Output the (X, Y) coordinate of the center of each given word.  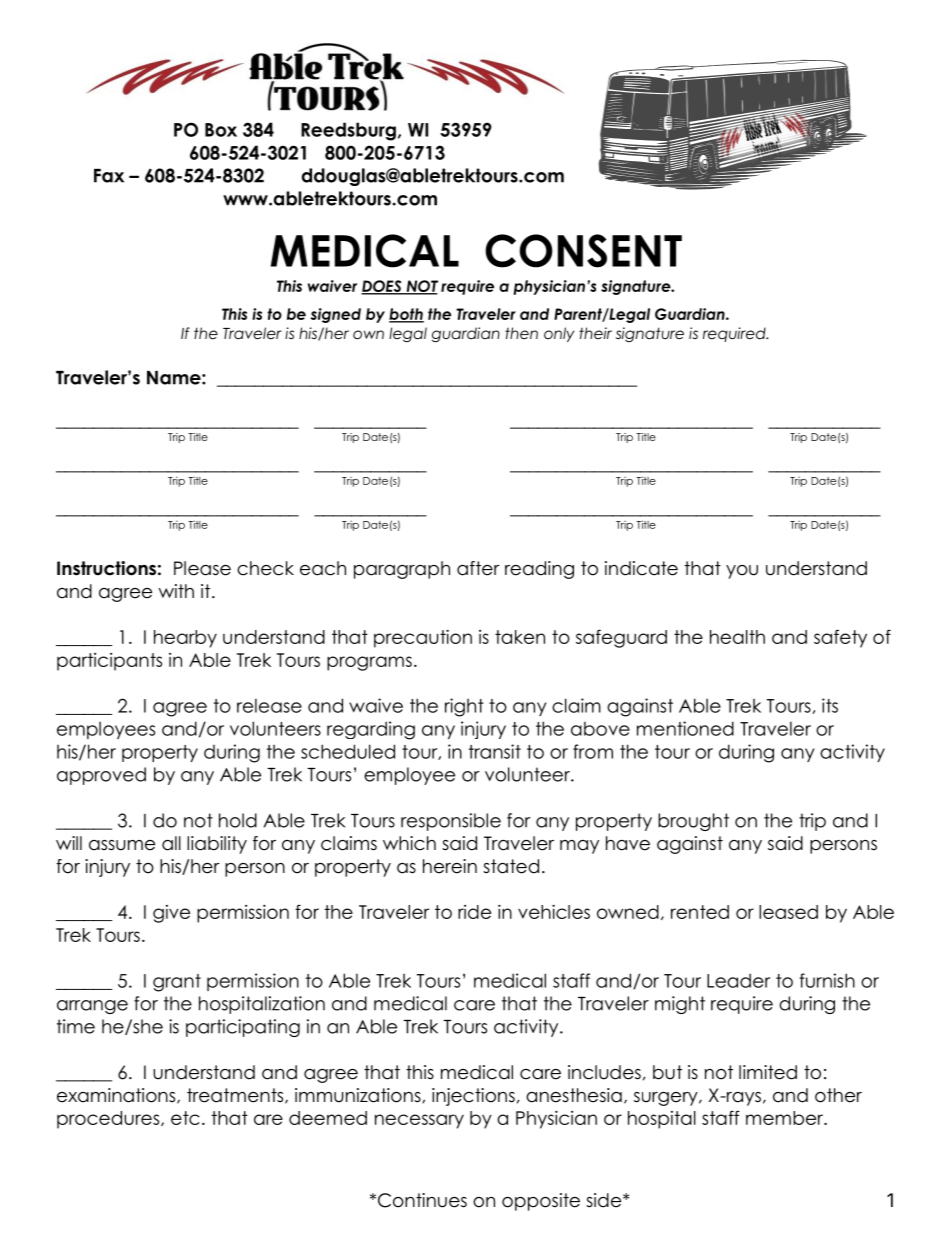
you (742, 572)
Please (202, 568)
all (171, 843)
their (595, 333)
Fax (109, 176)
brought (693, 822)
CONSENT (583, 251)
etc (185, 1118)
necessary (419, 1121)
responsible (451, 822)
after (478, 568)
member (785, 1118)
